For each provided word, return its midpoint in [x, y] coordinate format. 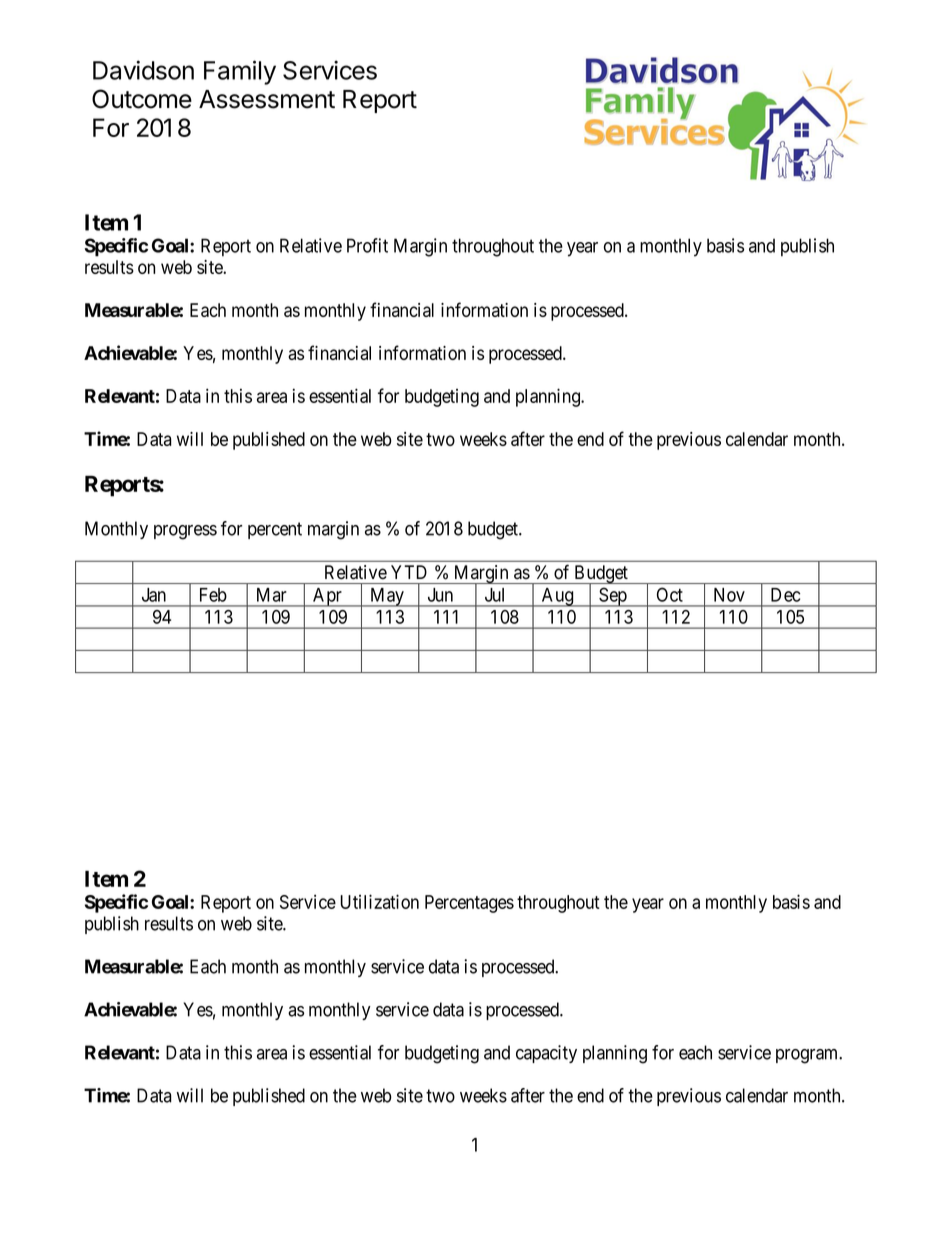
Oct [670, 594]
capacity [546, 1054]
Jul [494, 595]
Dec [785, 595]
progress [185, 532]
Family [240, 72]
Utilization [379, 901]
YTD [409, 572]
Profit [367, 245]
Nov [729, 595]
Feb [213, 595]
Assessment [267, 99]
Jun [440, 595]
